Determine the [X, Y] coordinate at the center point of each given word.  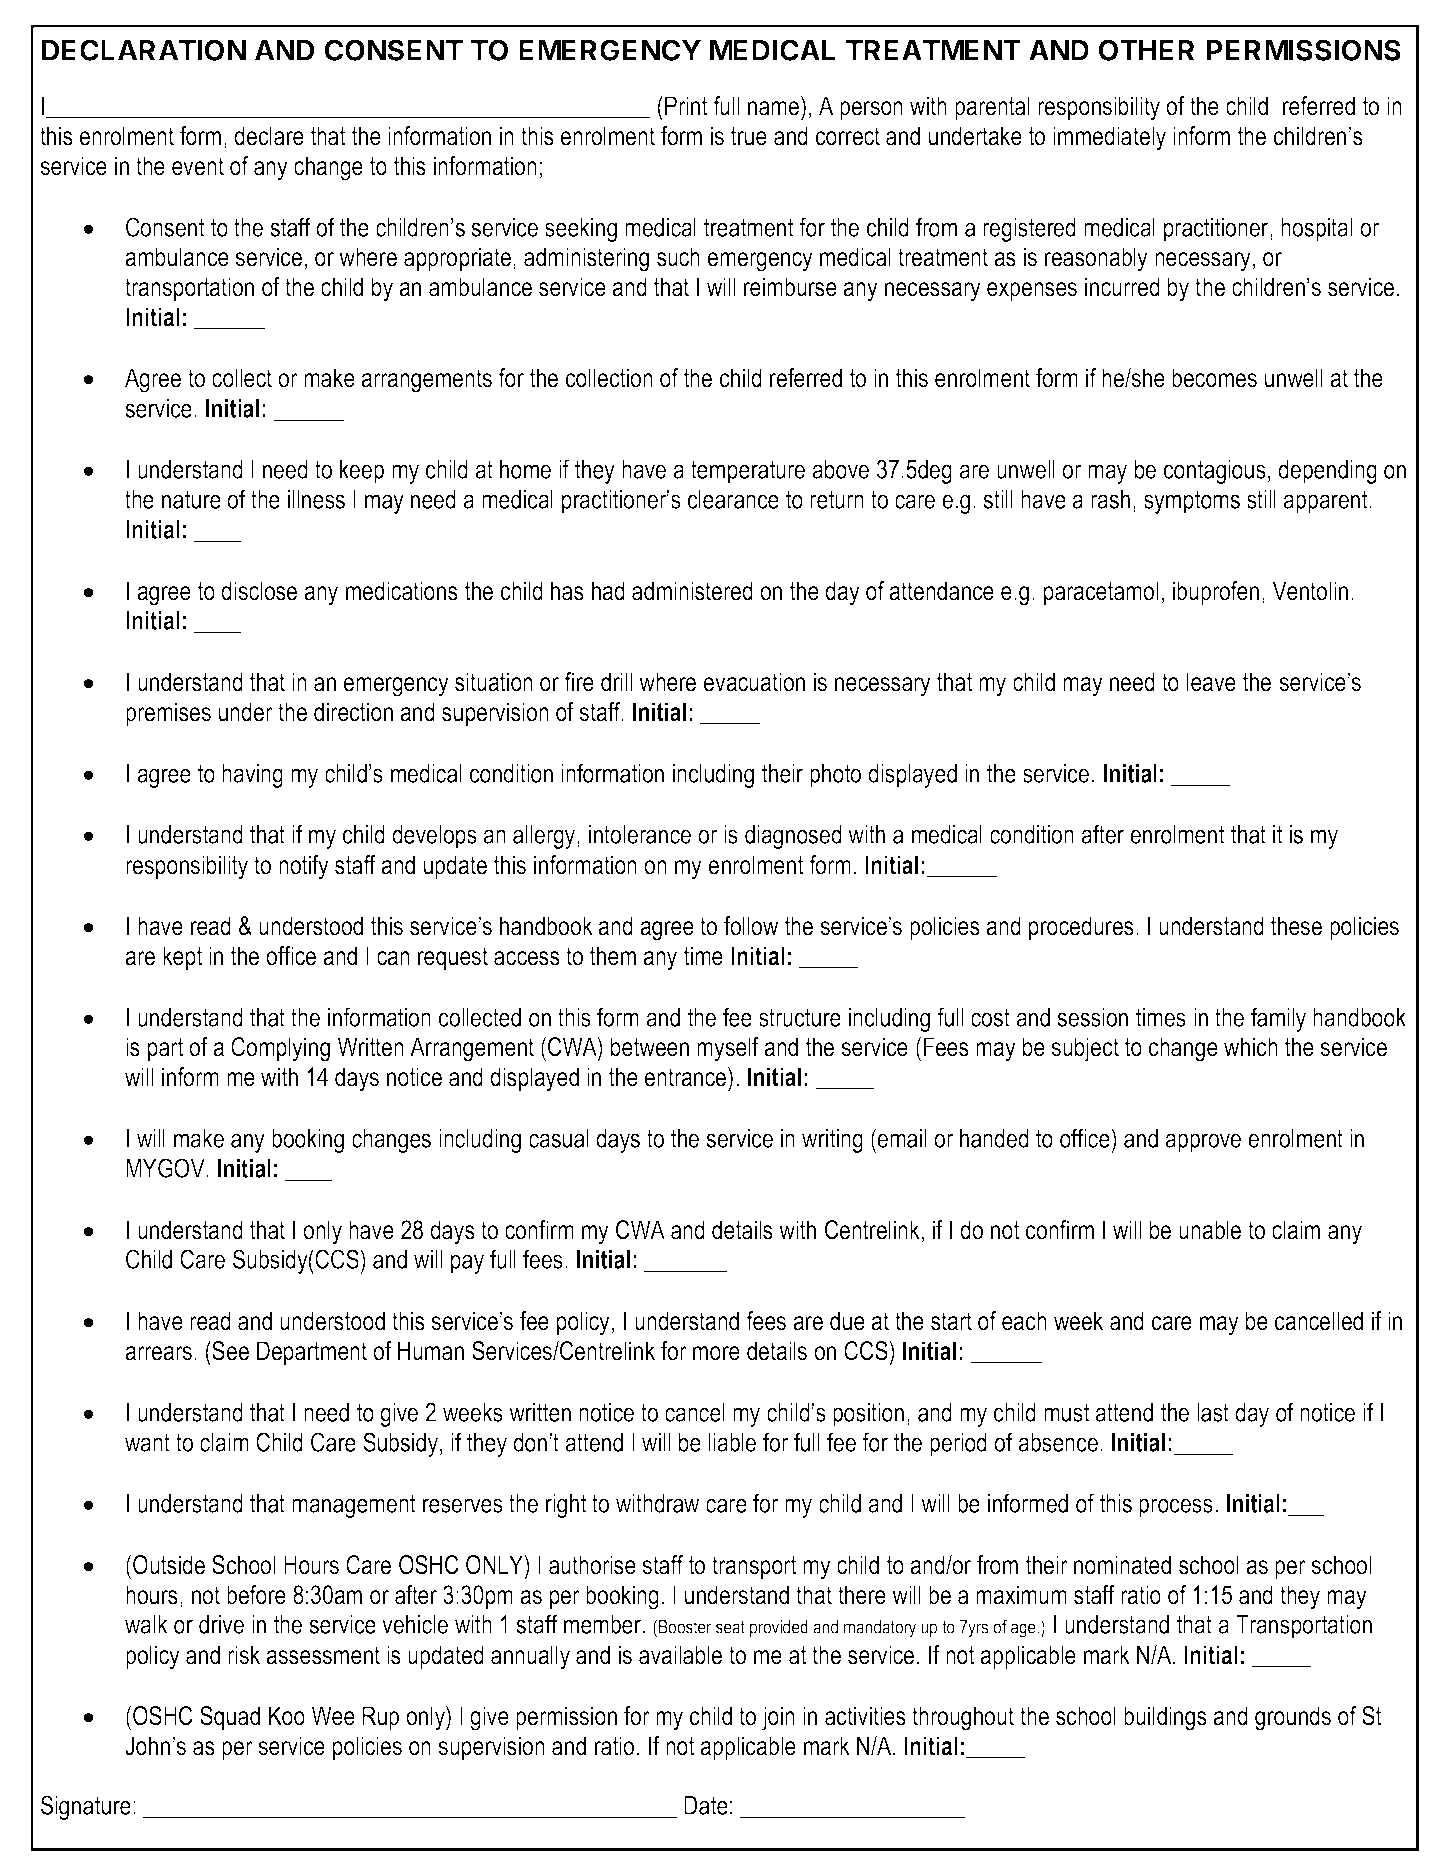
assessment [323, 1655]
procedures [1081, 928]
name [773, 108]
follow [751, 926]
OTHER [1147, 50]
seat [730, 1627]
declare [269, 136]
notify [304, 867]
